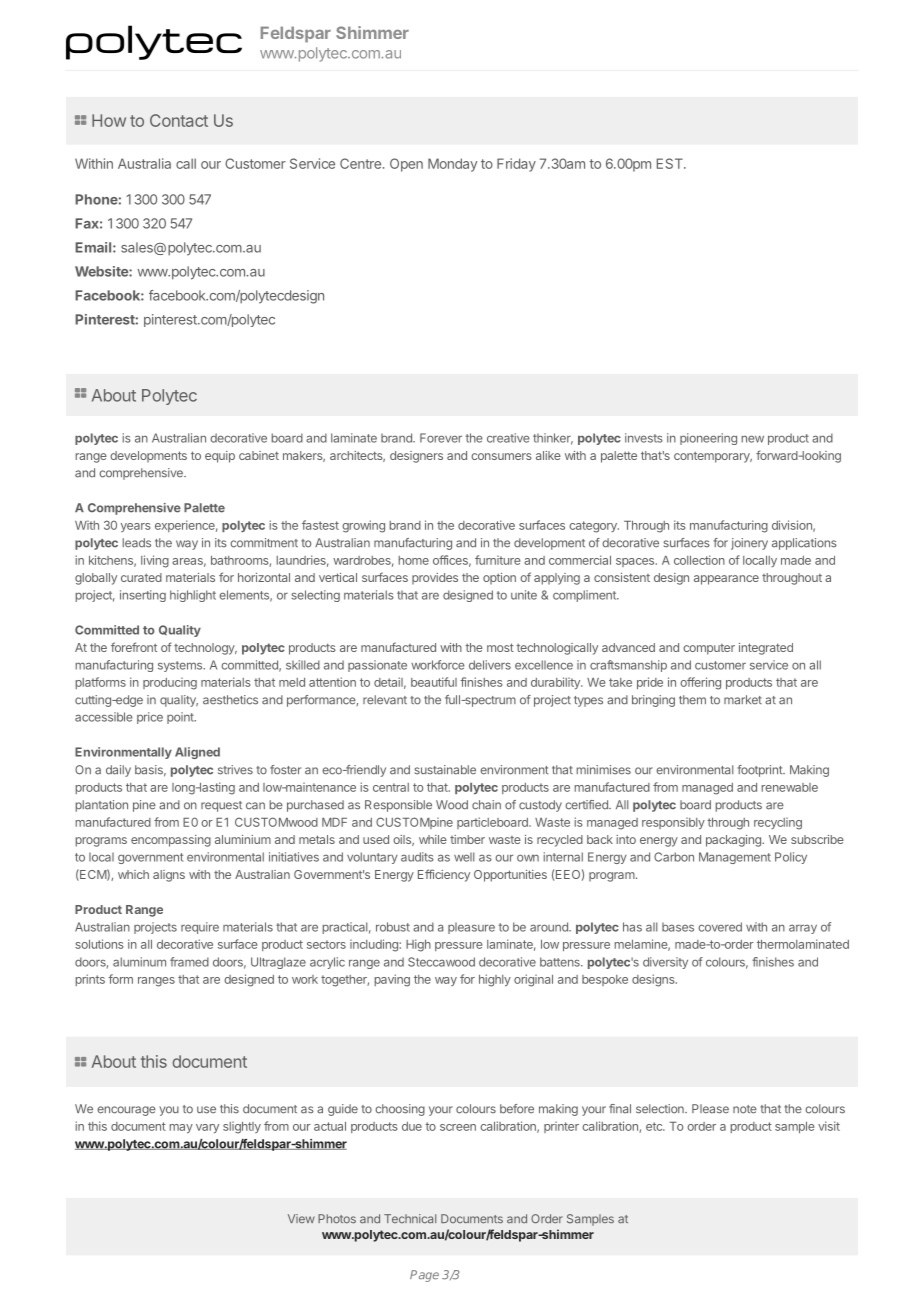 Image resolution: width=924 pixels, height=1308 pixels. I want to click on Monday, so click(452, 165).
